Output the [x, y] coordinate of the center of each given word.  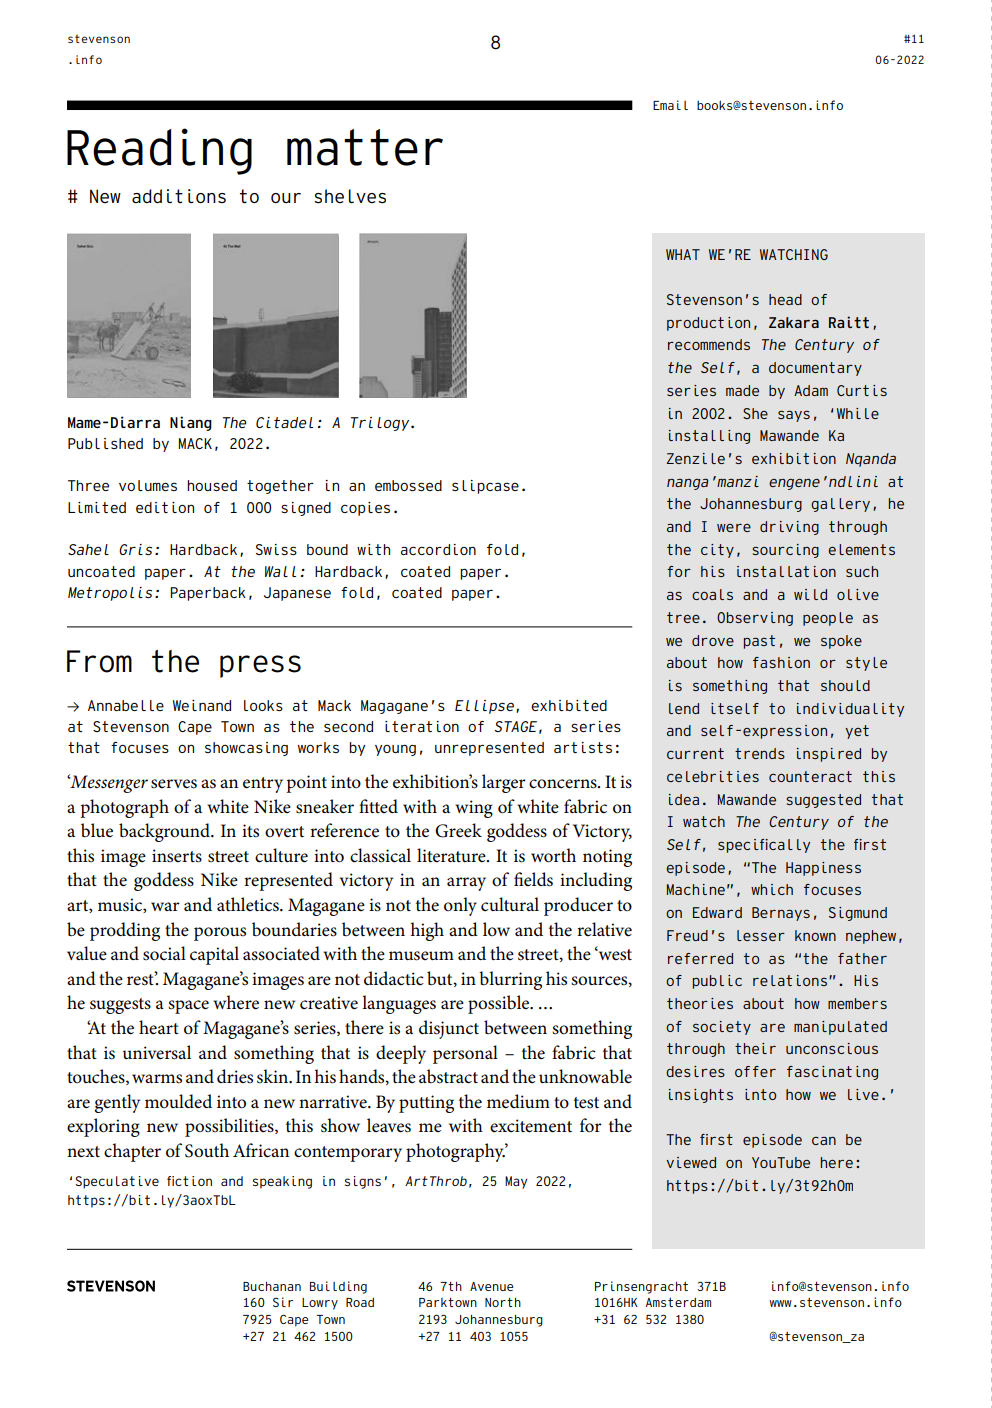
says [794, 416]
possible [500, 1004]
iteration [422, 726]
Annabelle [126, 705]
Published [105, 443]
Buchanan [272, 1286]
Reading [159, 151]
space [188, 1007]
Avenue [492, 1286]
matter [365, 147]
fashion [781, 662]
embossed [408, 485]
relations [790, 980]
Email [670, 105]
